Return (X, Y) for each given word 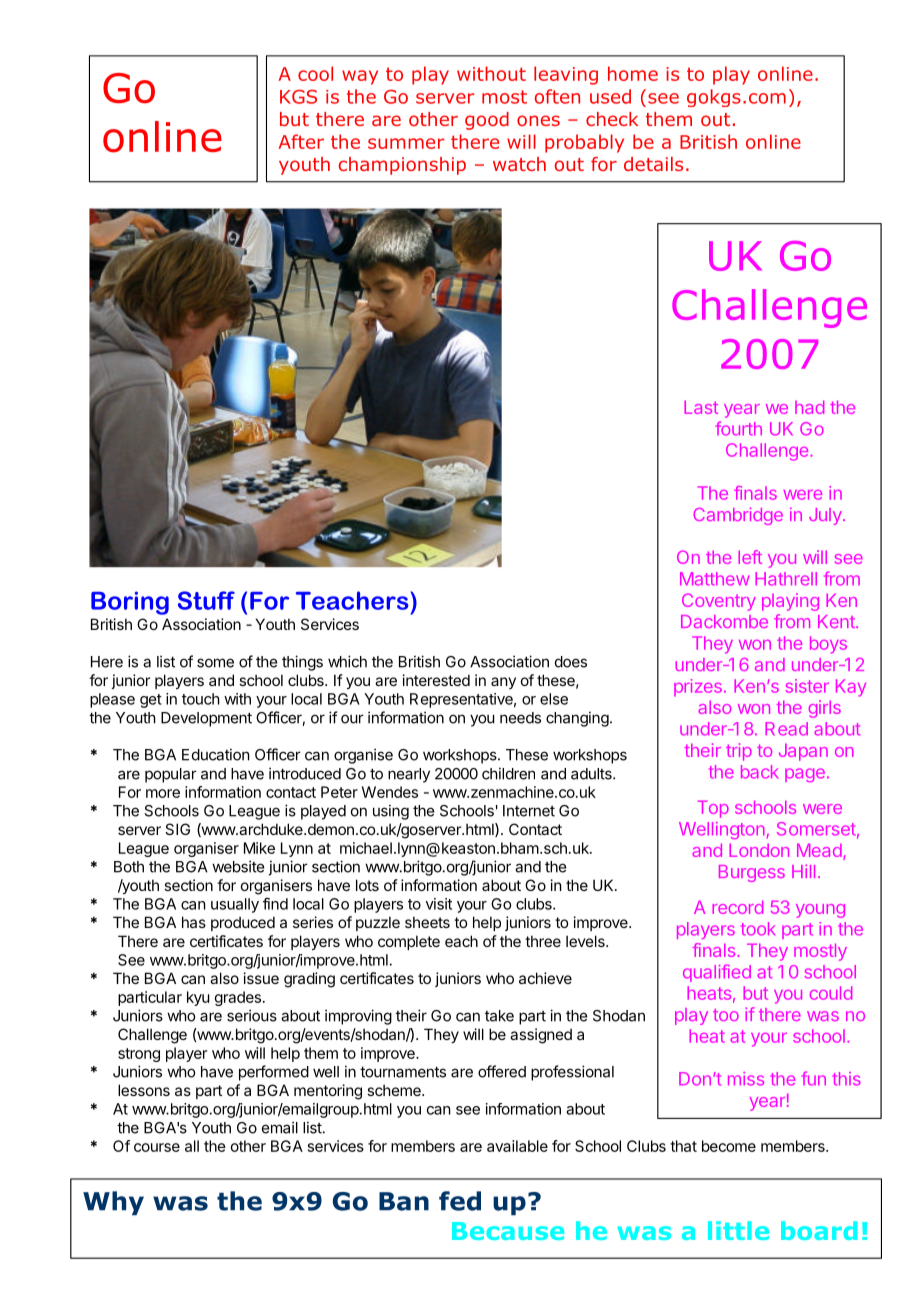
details (653, 164)
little (738, 1230)
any (503, 683)
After (301, 141)
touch (201, 699)
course (157, 1147)
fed (460, 1201)
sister (807, 686)
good (487, 121)
